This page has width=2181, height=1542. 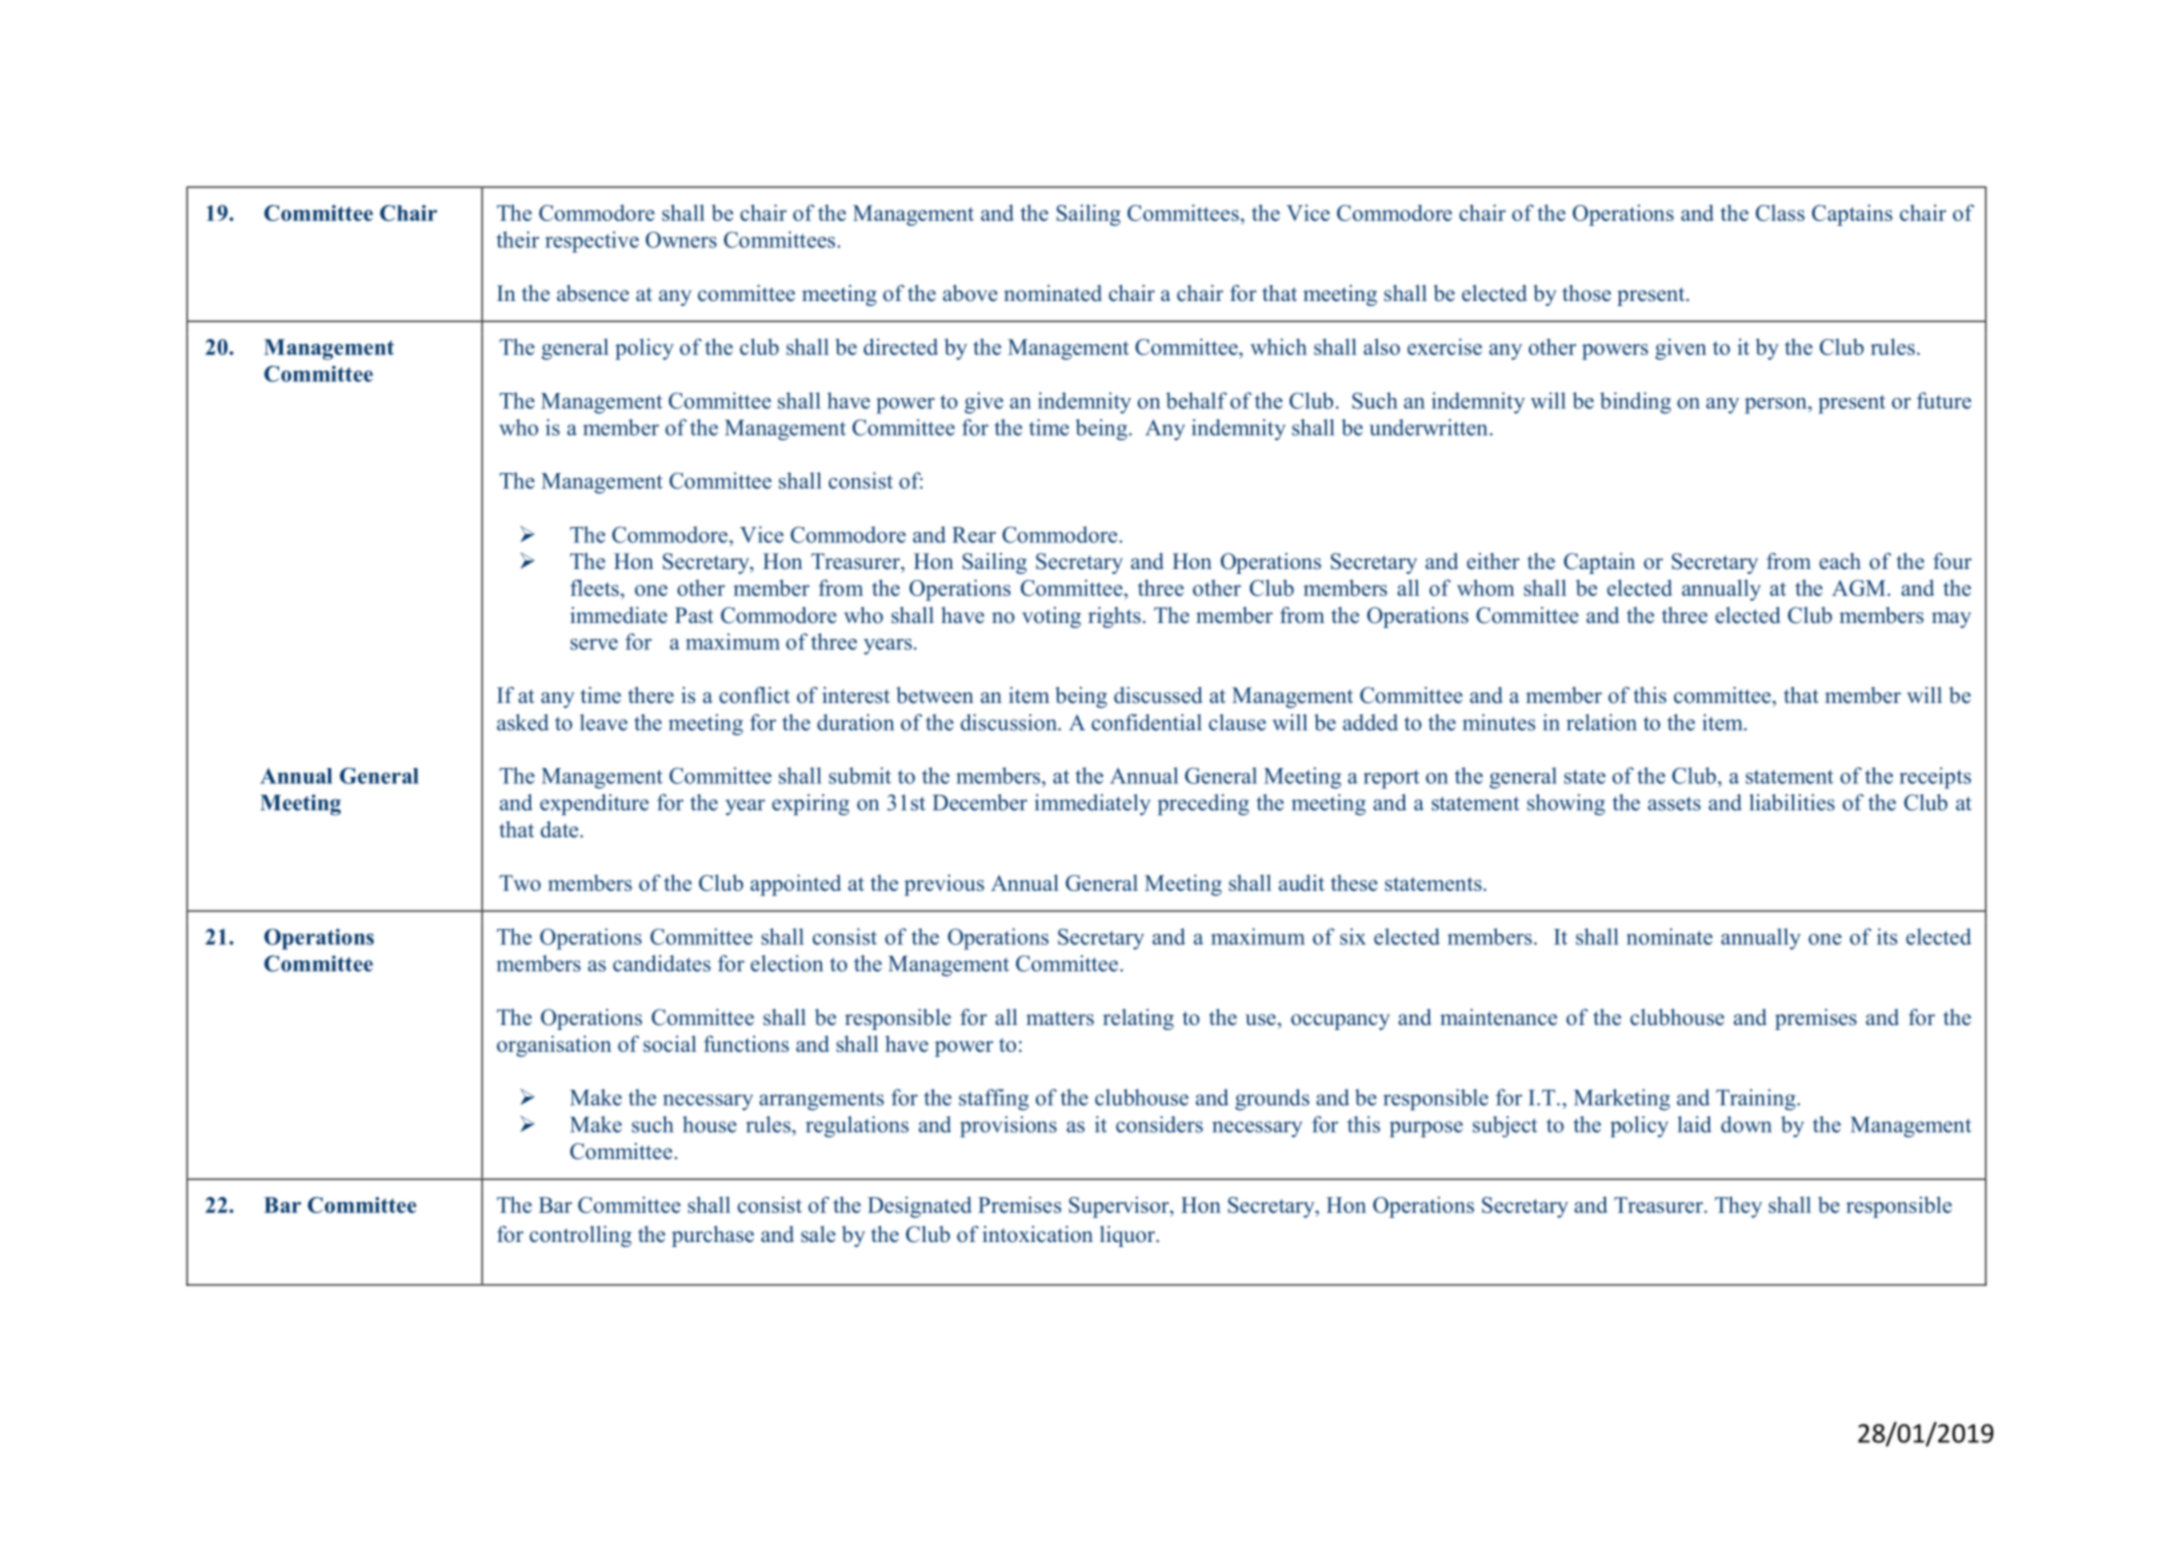 I want to click on each, so click(x=1840, y=561).
